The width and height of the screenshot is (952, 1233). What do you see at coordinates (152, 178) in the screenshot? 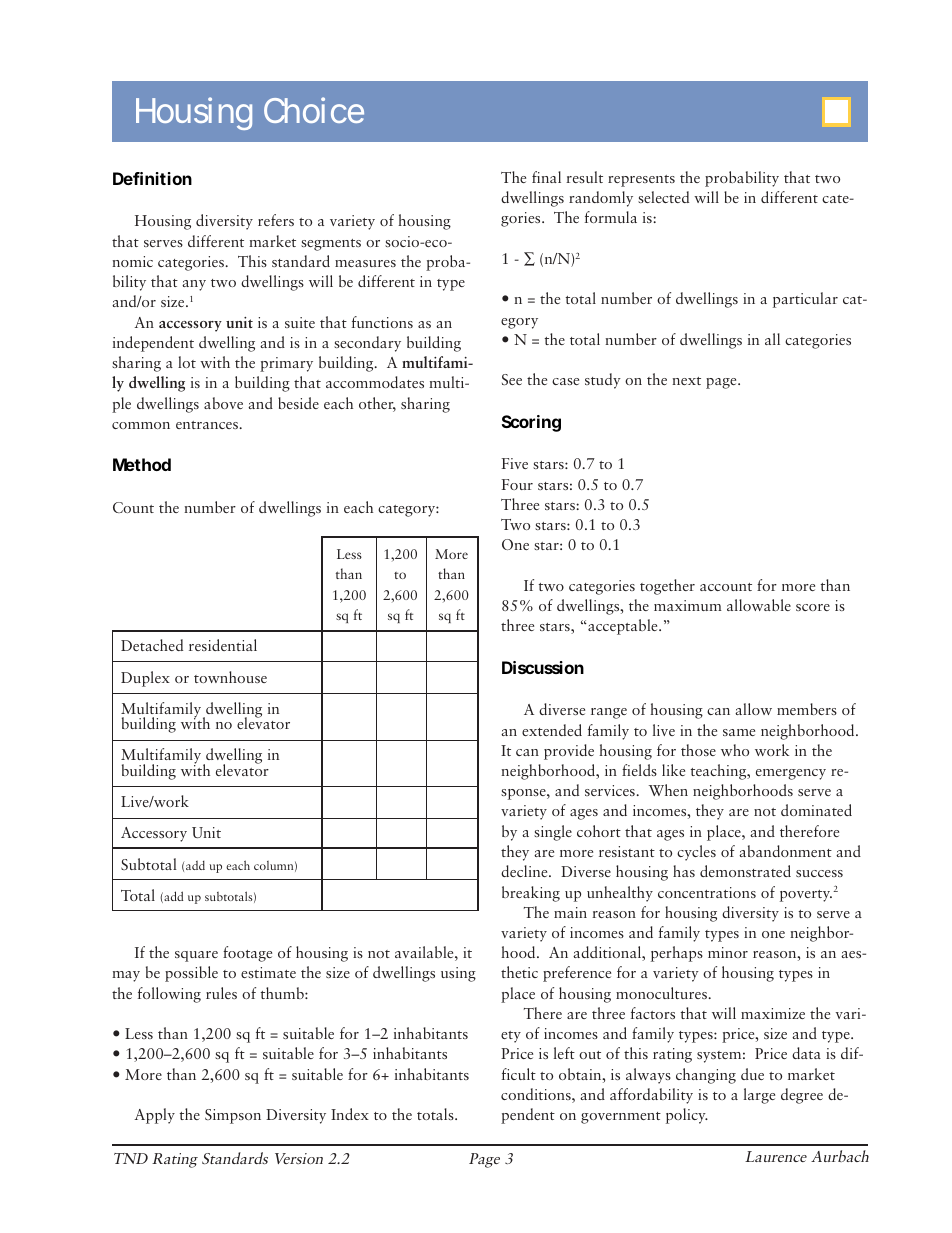
I see `Definition` at bounding box center [152, 178].
